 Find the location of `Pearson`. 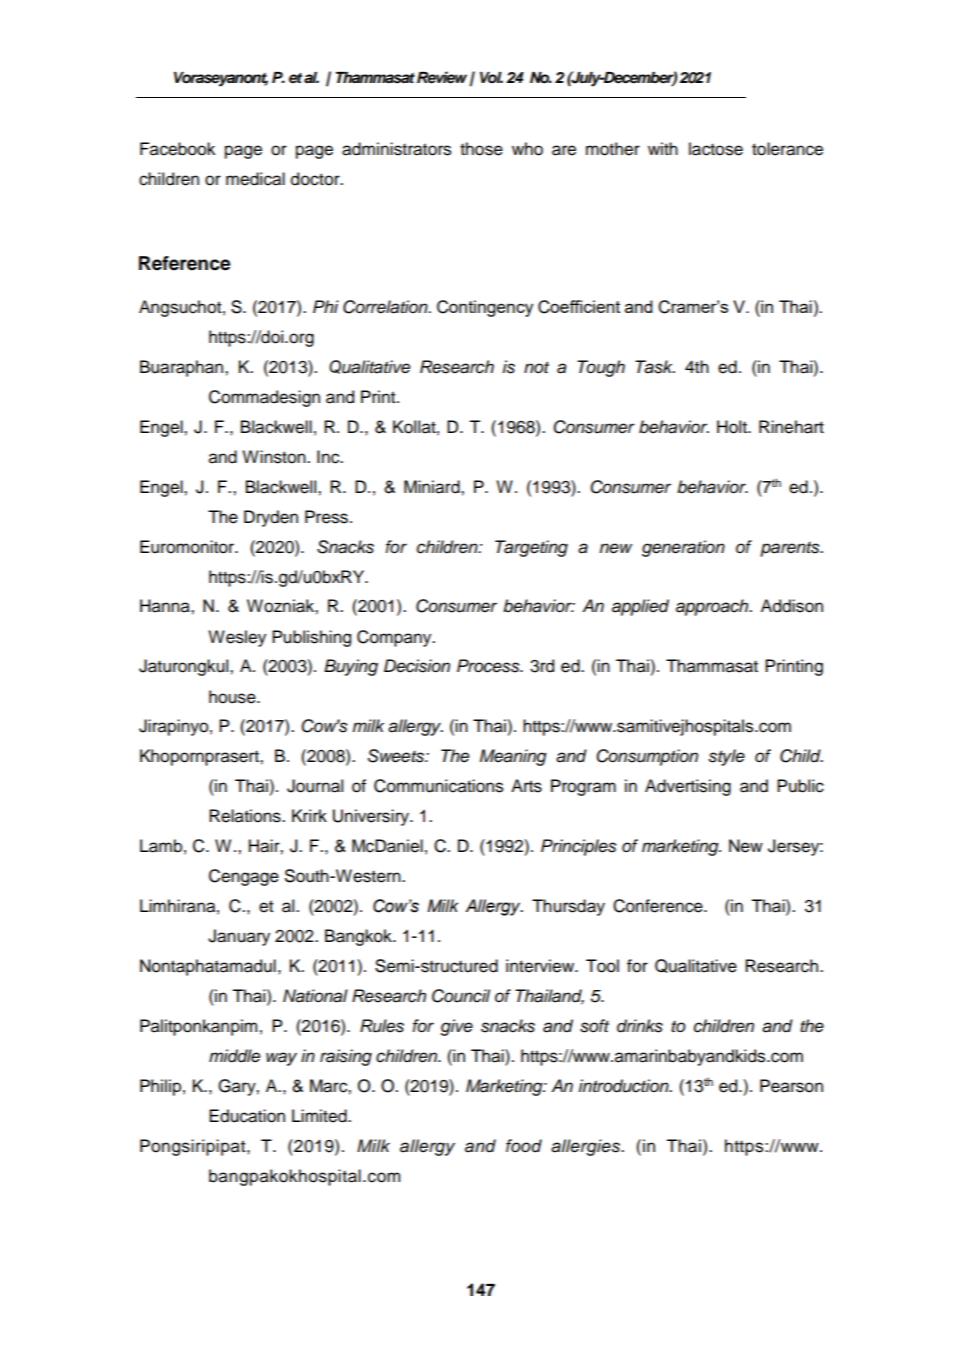

Pearson is located at coordinates (791, 1086).
